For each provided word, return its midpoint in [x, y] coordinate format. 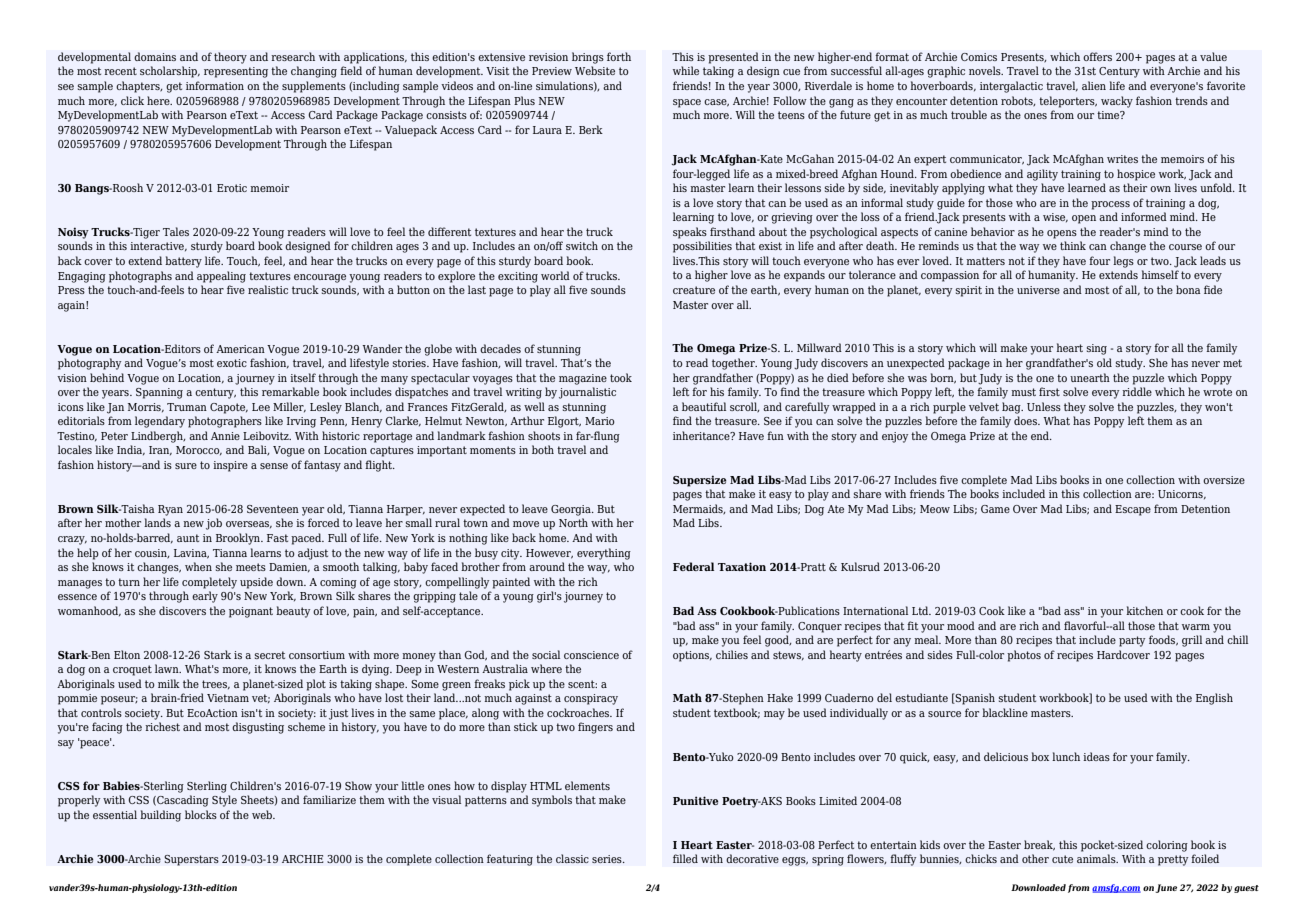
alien [1094, 85]
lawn [168, 668]
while [686, 70]
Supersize [699, 481]
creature [694, 290]
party [1132, 641]
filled [685, 858]
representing [236, 72]
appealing [221, 277]
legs [1123, 262]
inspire [230, 466]
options [692, 656]
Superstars [191, 860]
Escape [1133, 510]
